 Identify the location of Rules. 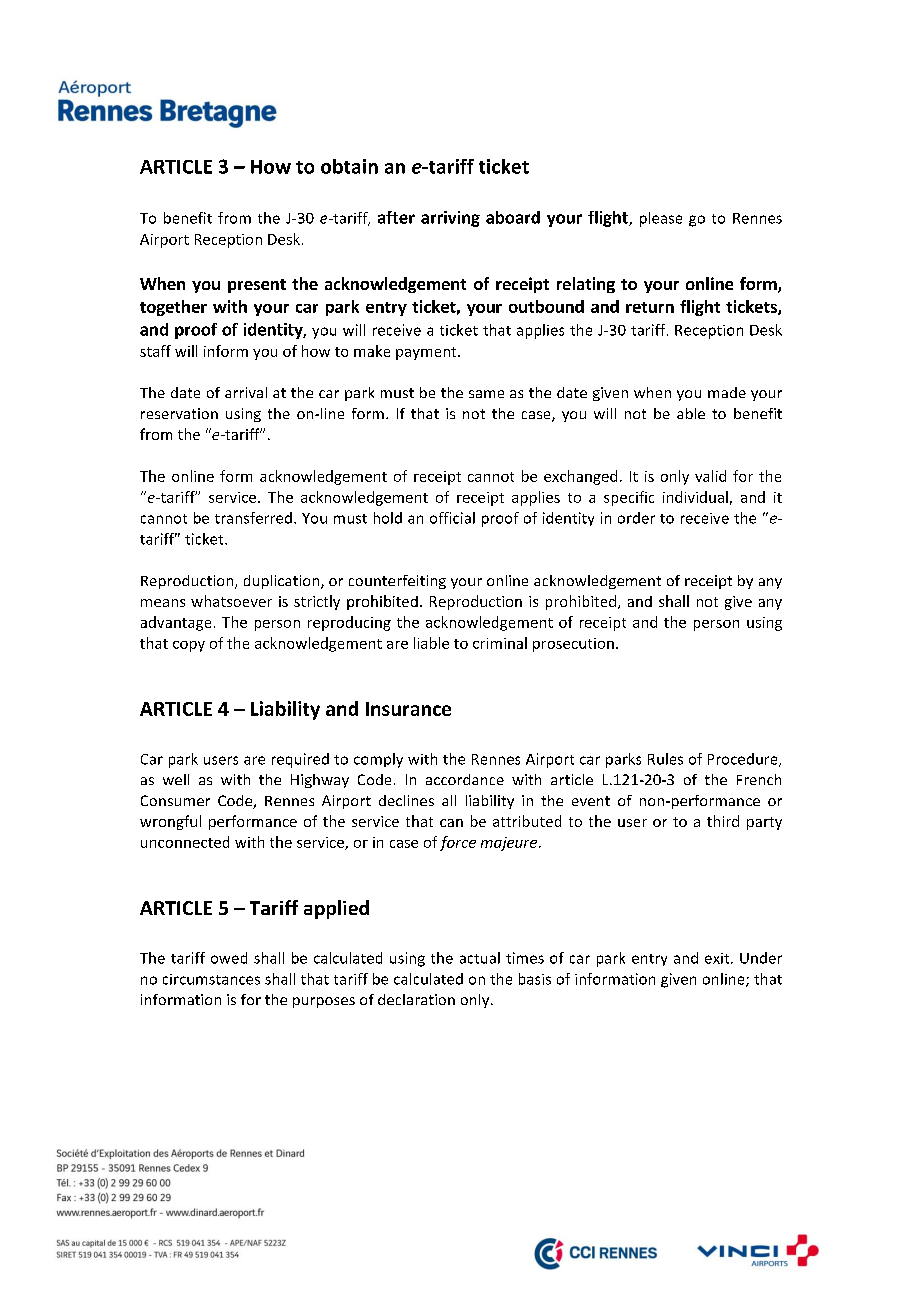
(665, 759).
